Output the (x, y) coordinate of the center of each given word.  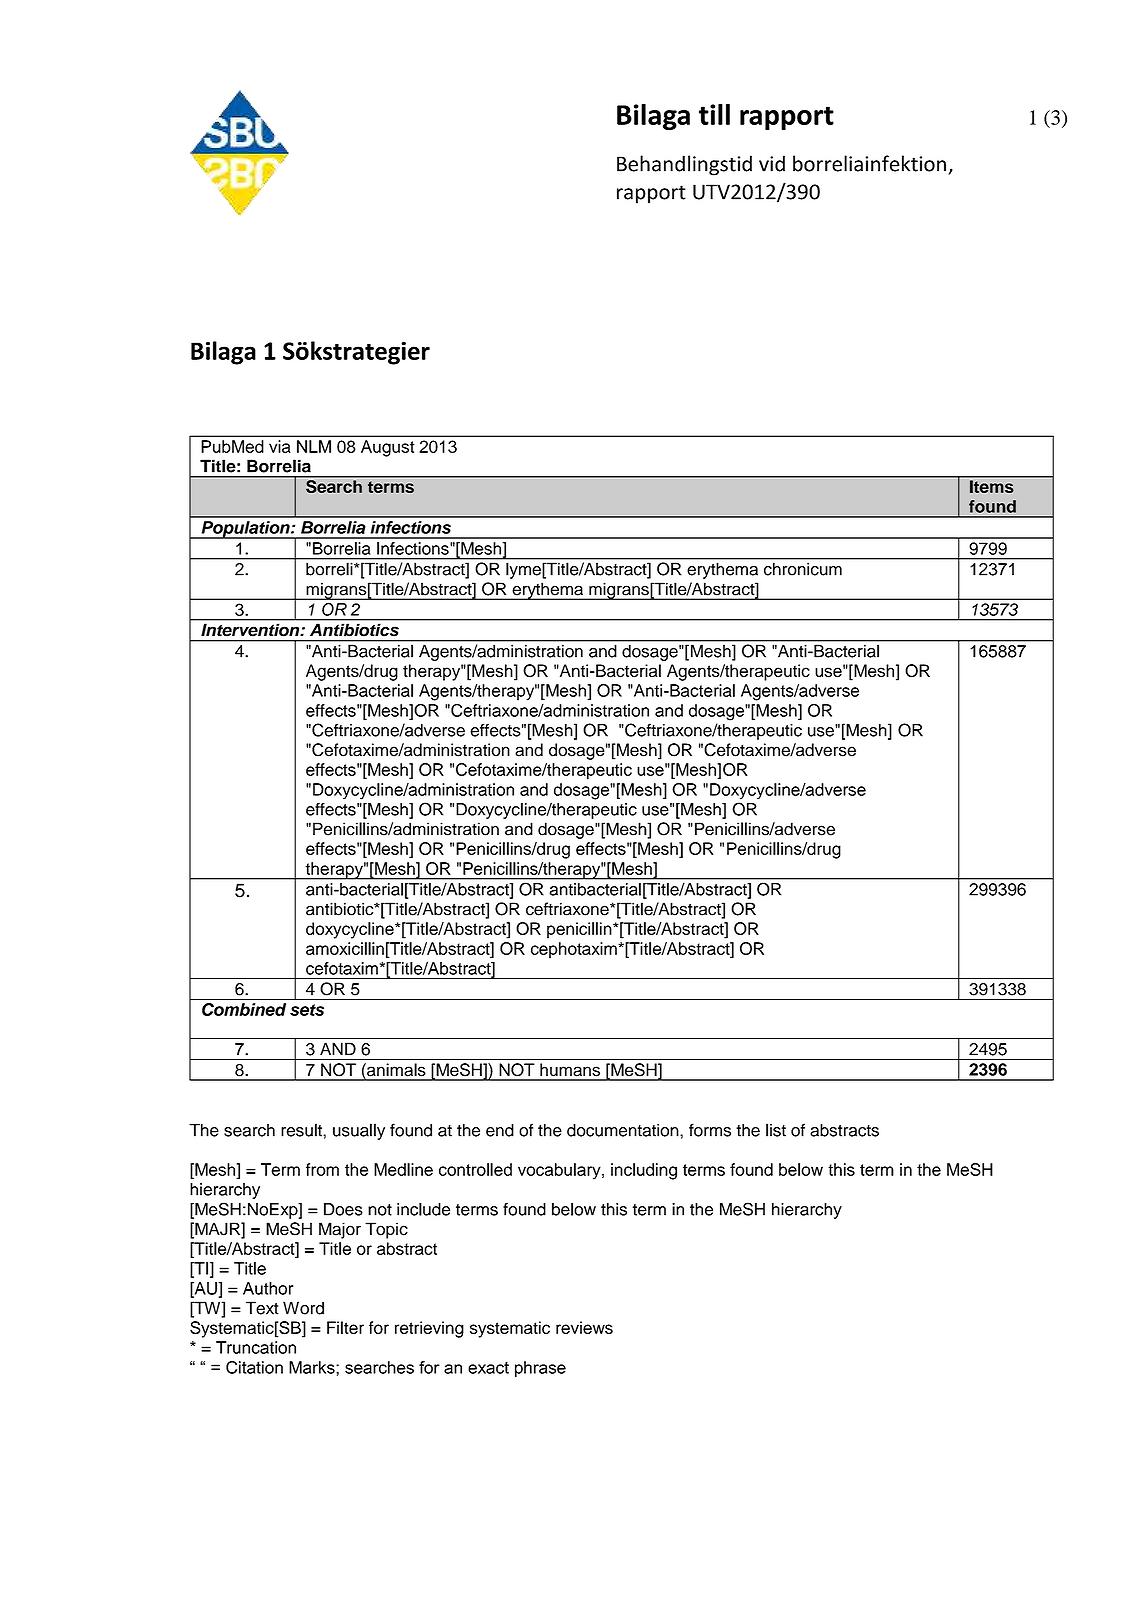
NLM (314, 446)
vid (772, 163)
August (388, 448)
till (714, 114)
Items (991, 487)
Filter (345, 1327)
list (776, 1130)
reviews (584, 1327)
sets (307, 1010)
